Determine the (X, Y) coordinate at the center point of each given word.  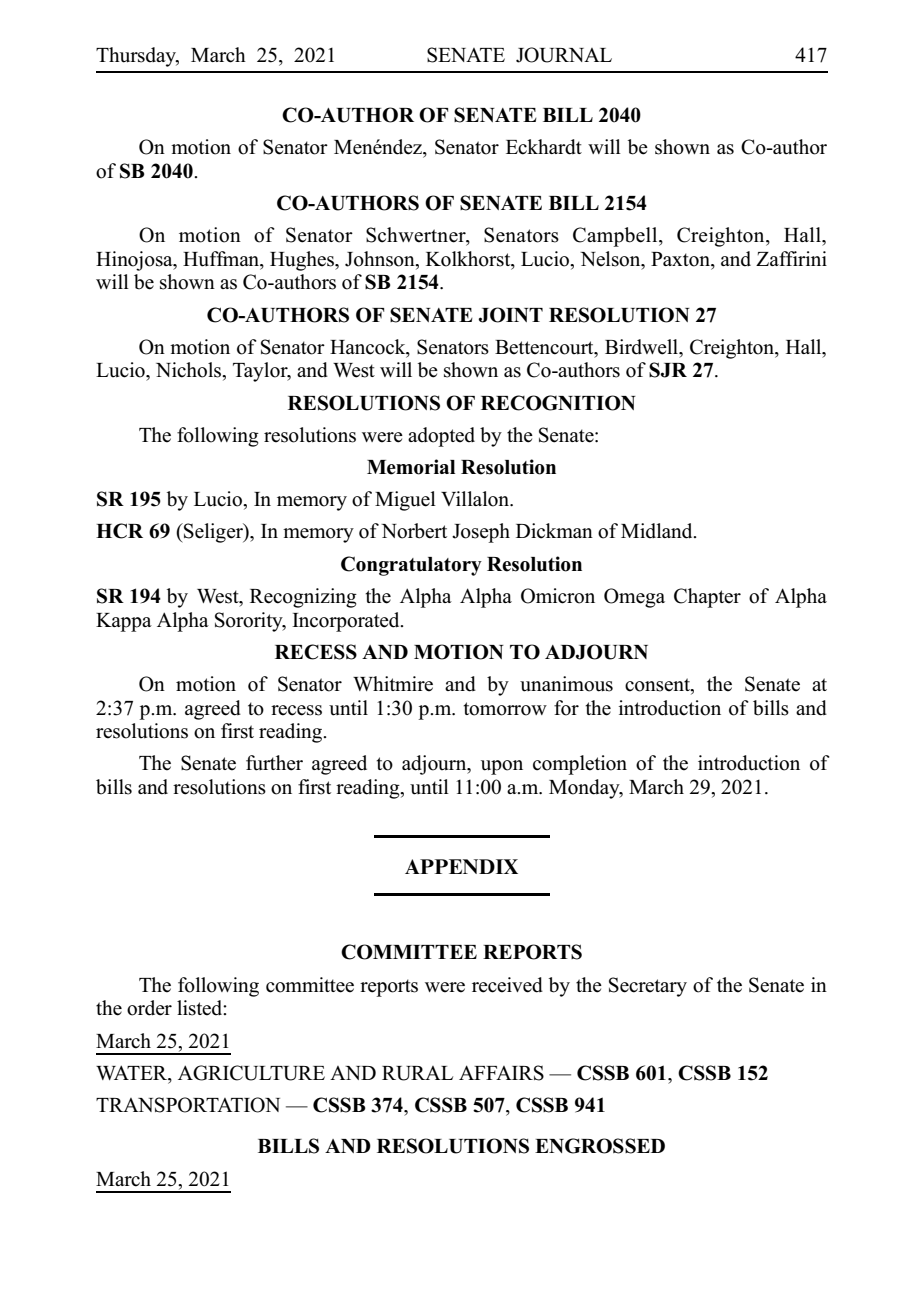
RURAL (417, 1073)
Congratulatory (411, 566)
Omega (634, 598)
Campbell (616, 237)
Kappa (124, 622)
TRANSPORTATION (188, 1105)
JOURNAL (564, 55)
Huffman (222, 259)
